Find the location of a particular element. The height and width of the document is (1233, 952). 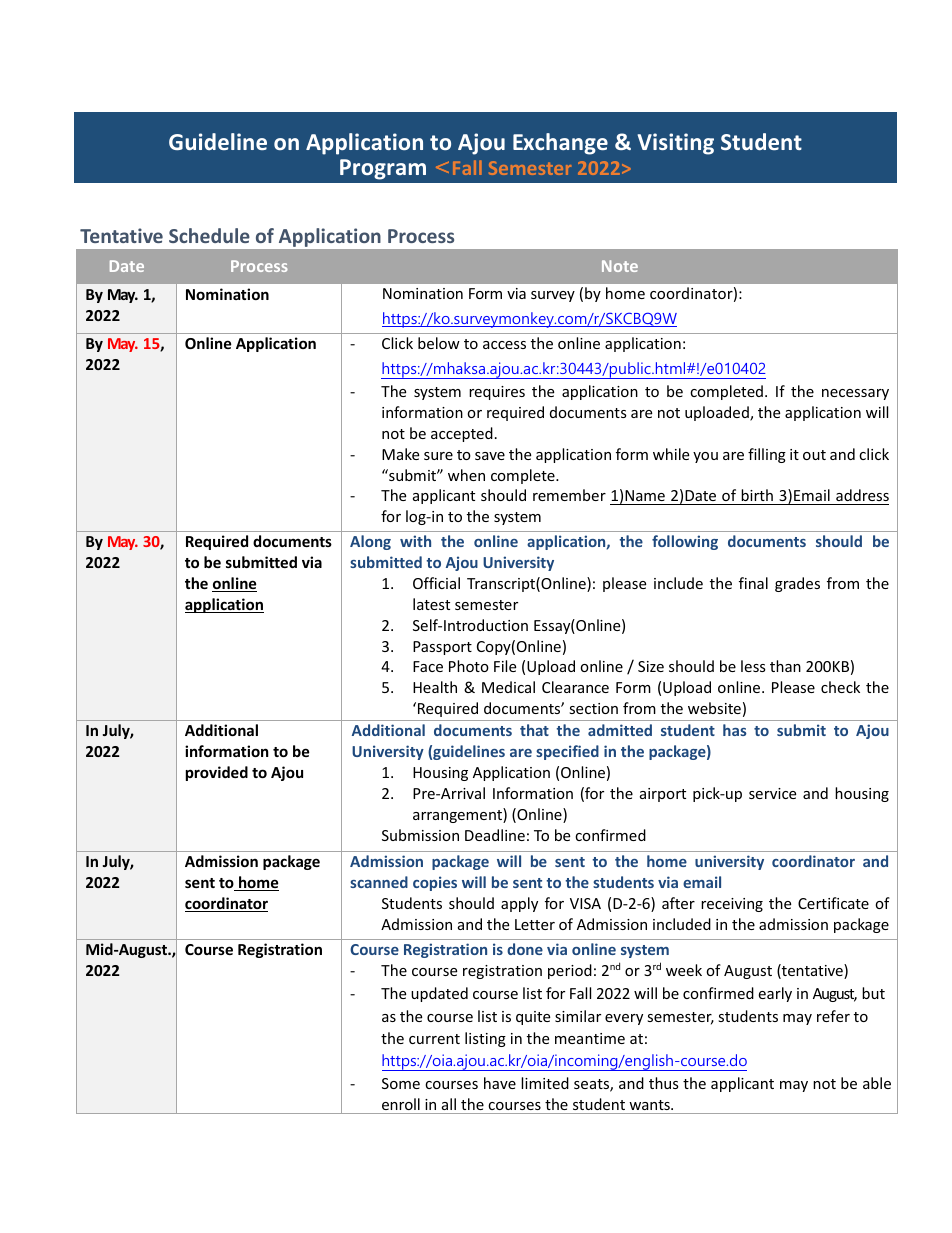

Note is located at coordinates (620, 266).
